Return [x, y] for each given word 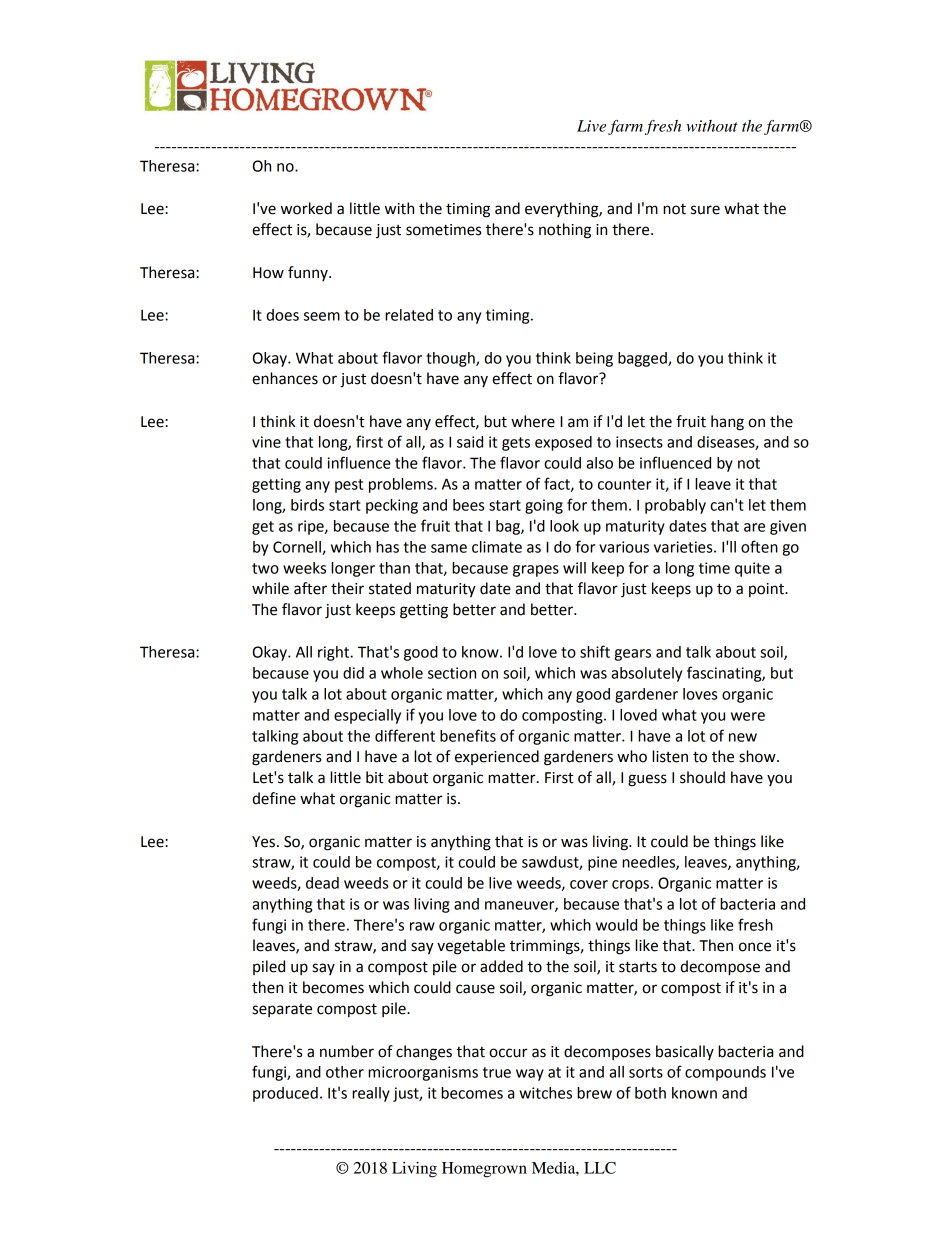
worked [306, 208]
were [748, 716]
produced [285, 1094]
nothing [565, 231]
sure [705, 210]
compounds [725, 1073]
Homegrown [484, 1170]
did [353, 673]
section [452, 673]
